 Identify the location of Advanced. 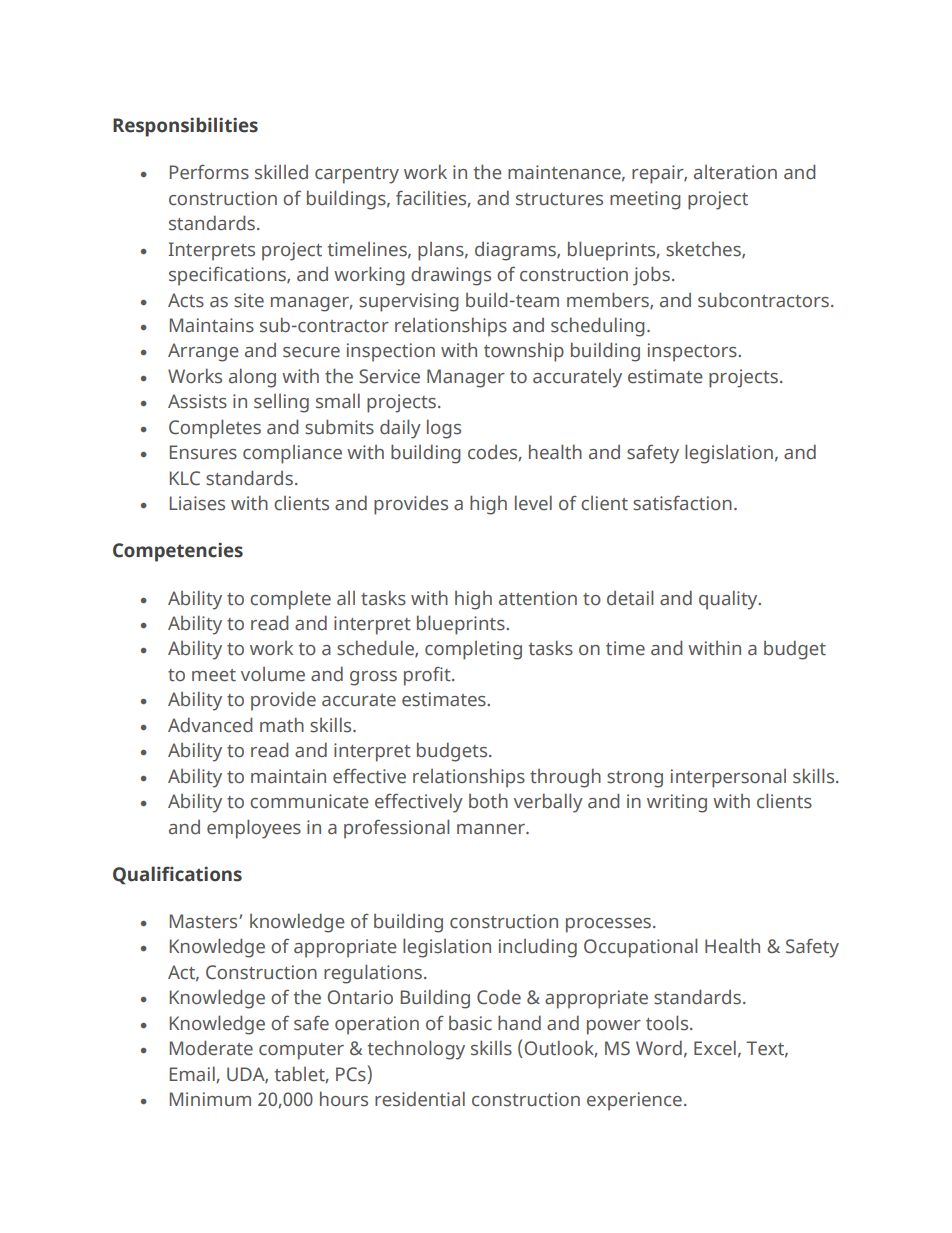
(210, 725).
